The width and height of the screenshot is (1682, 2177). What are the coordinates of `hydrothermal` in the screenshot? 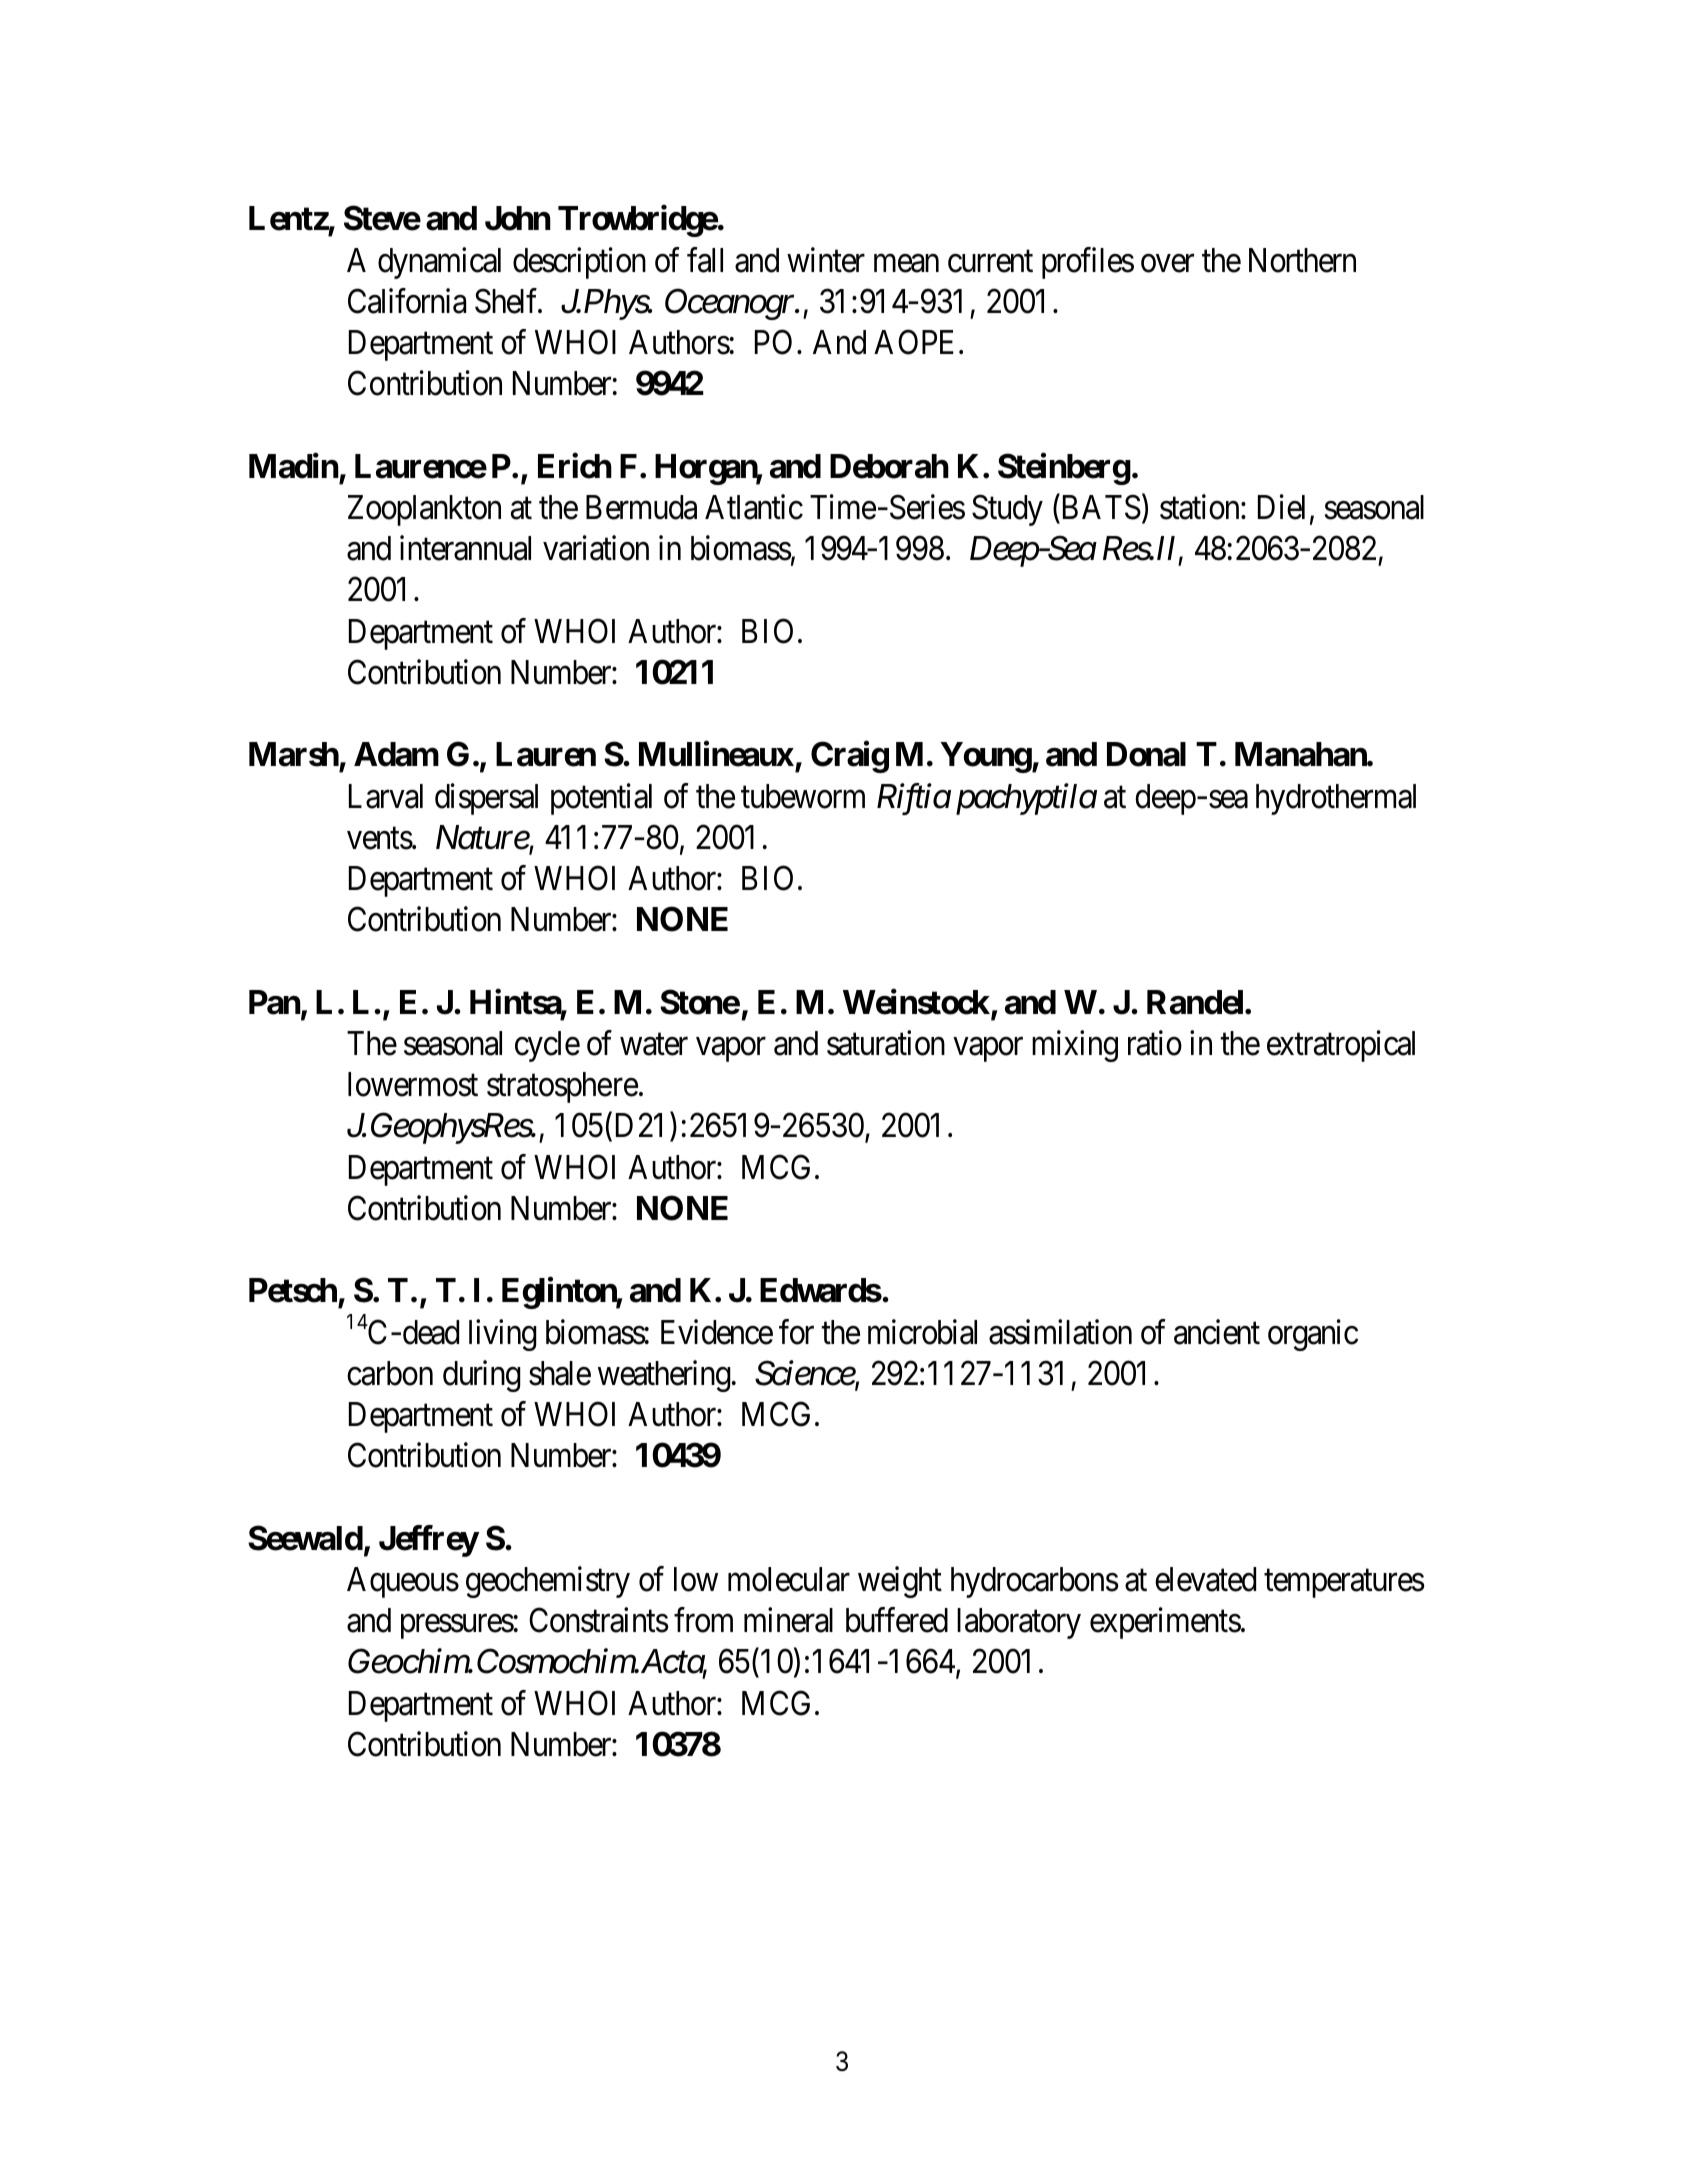 It's located at (1336, 799).
